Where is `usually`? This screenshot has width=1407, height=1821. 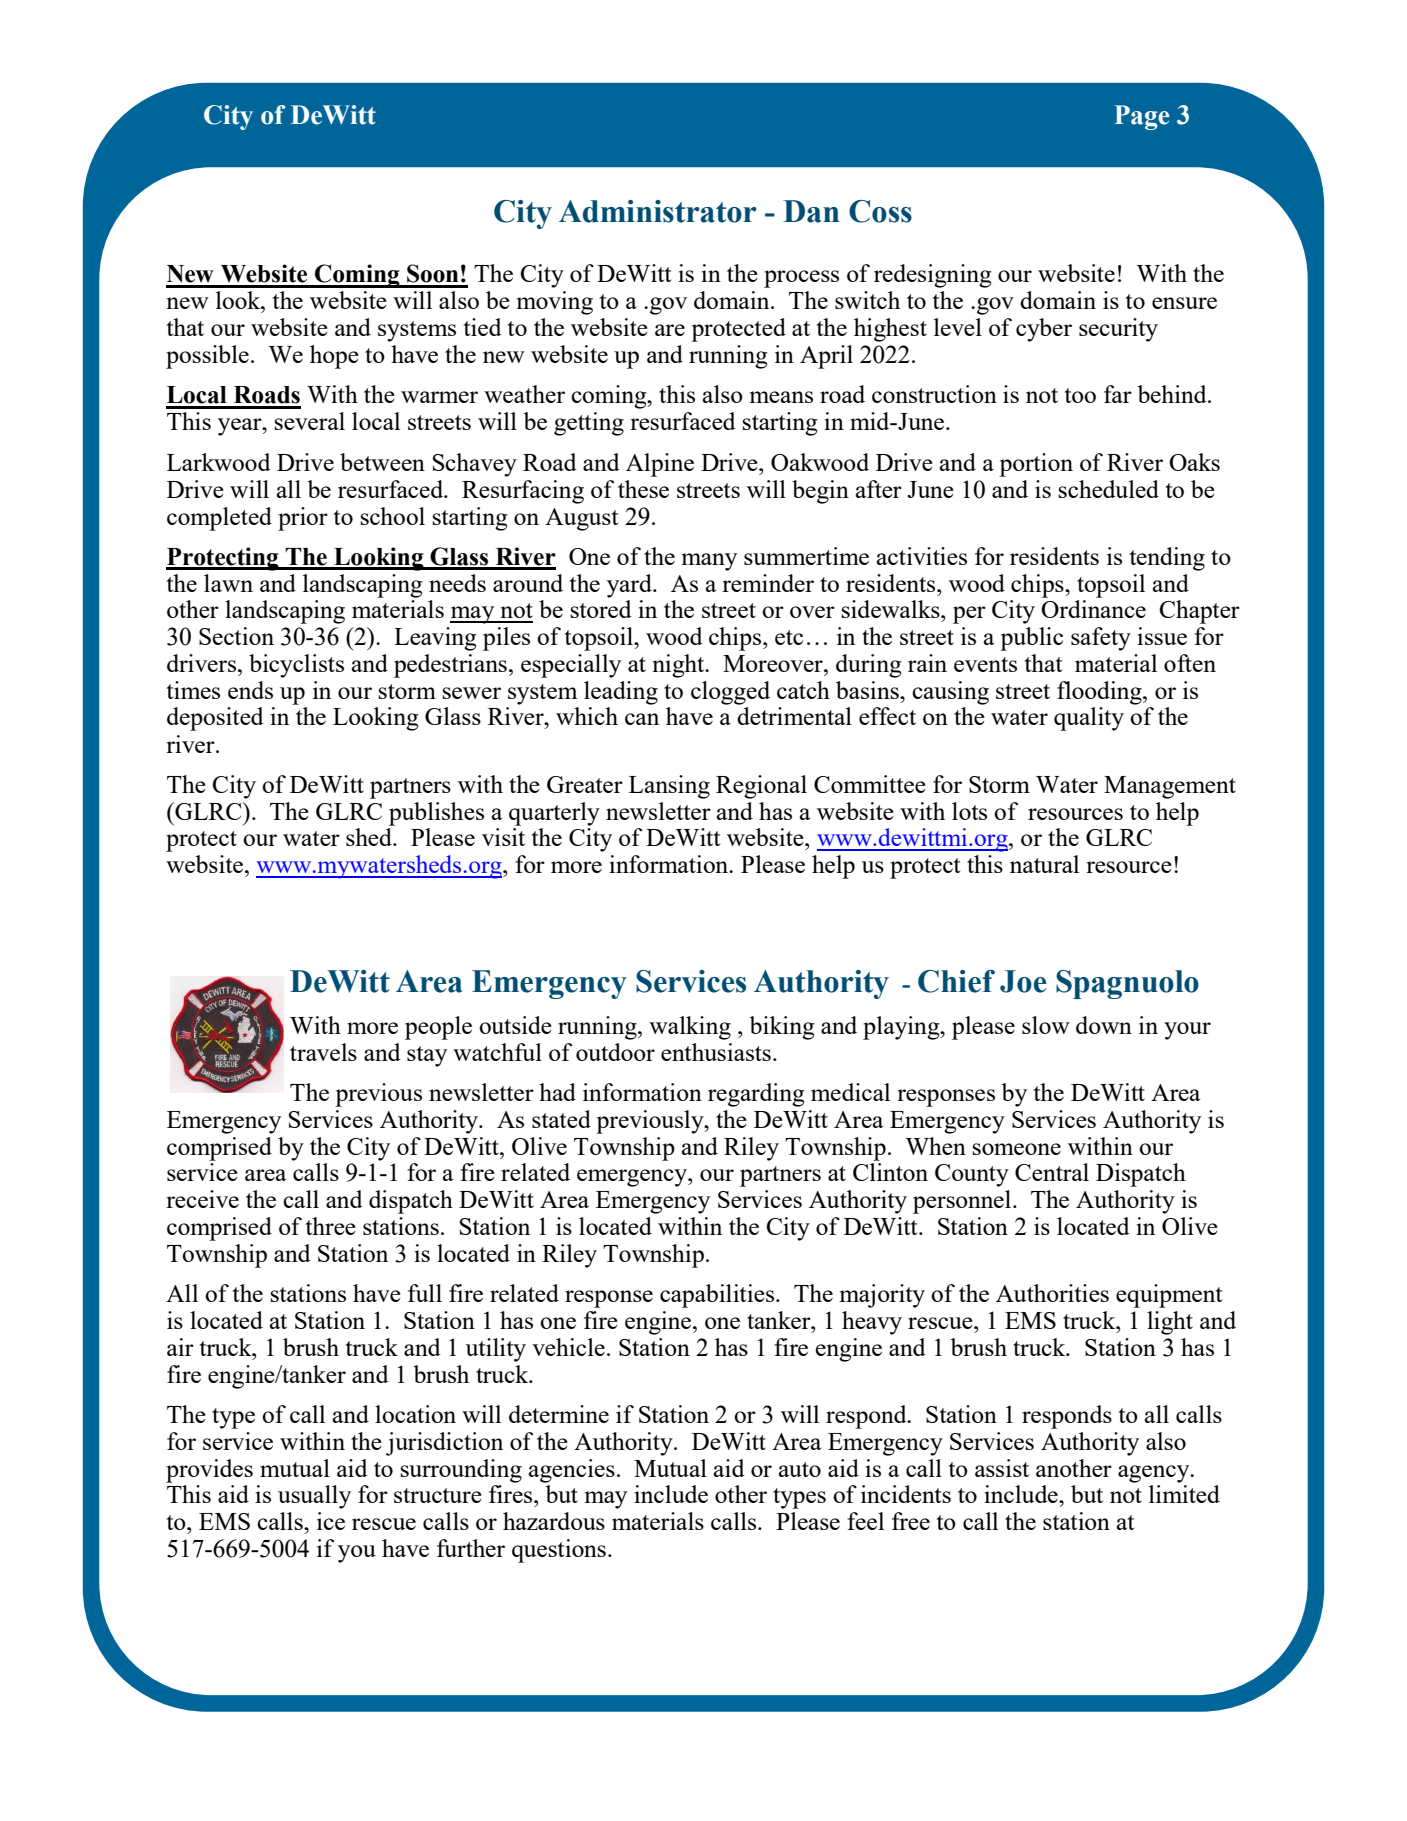 usually is located at coordinates (314, 1497).
